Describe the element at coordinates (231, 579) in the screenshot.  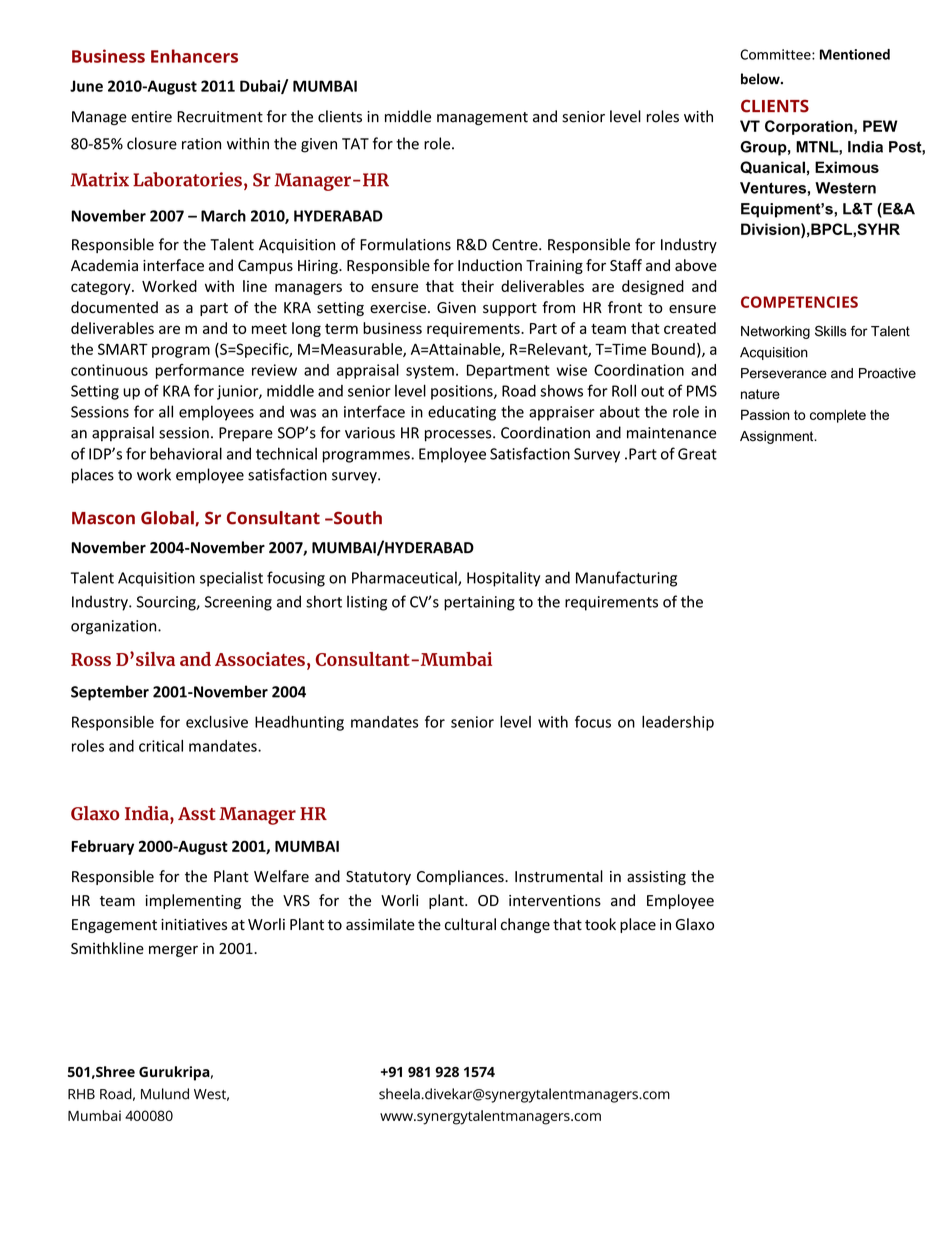
I see `specialist` at that location.
